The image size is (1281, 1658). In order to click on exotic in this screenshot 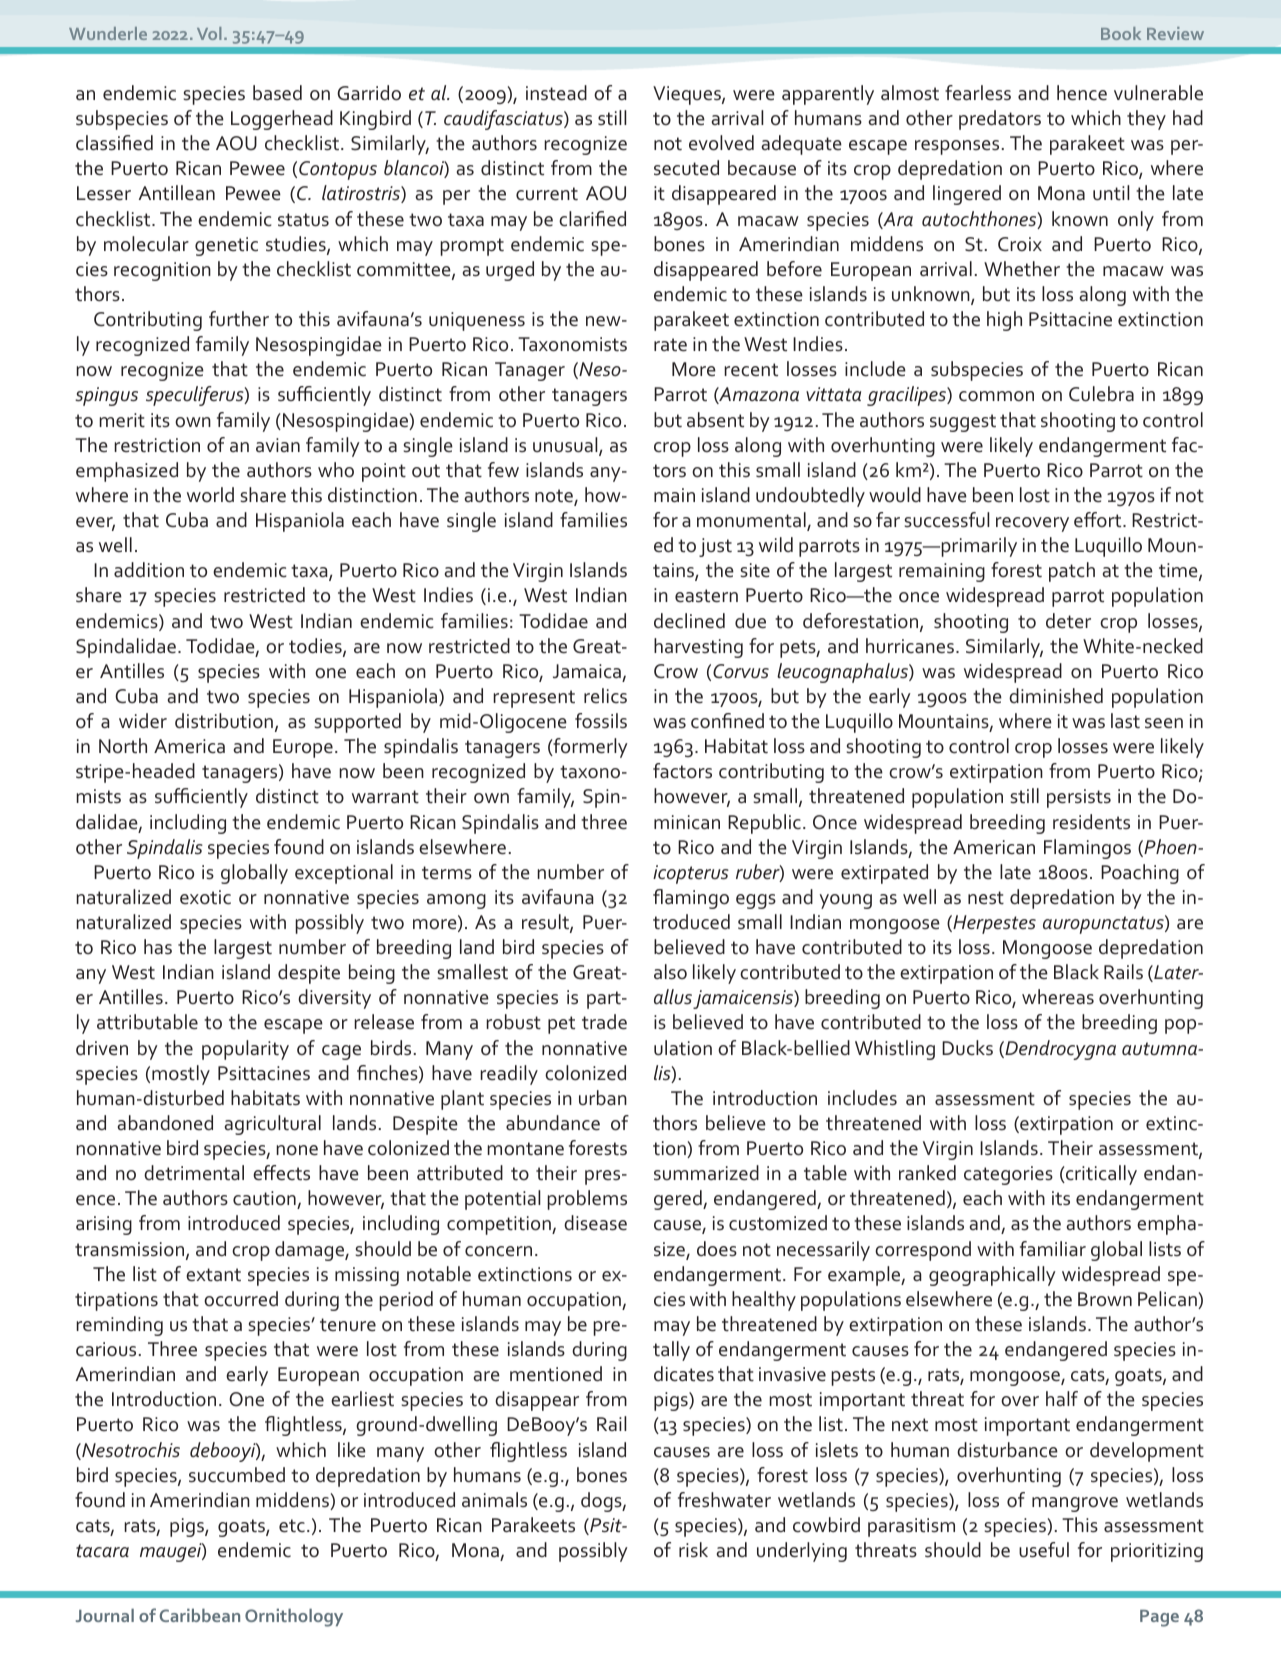, I will do `click(205, 897)`.
